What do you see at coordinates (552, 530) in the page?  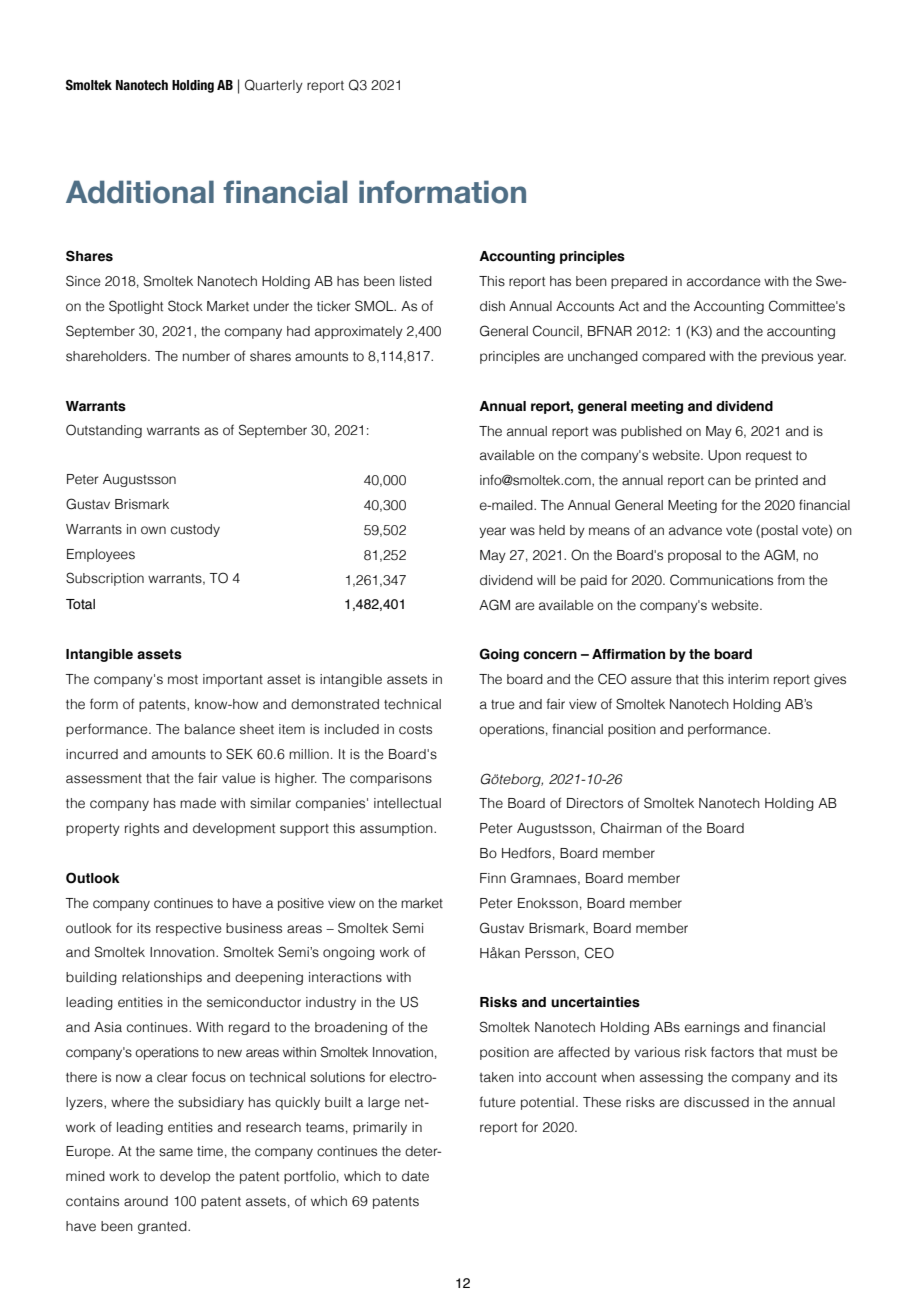 I see `held` at bounding box center [552, 530].
